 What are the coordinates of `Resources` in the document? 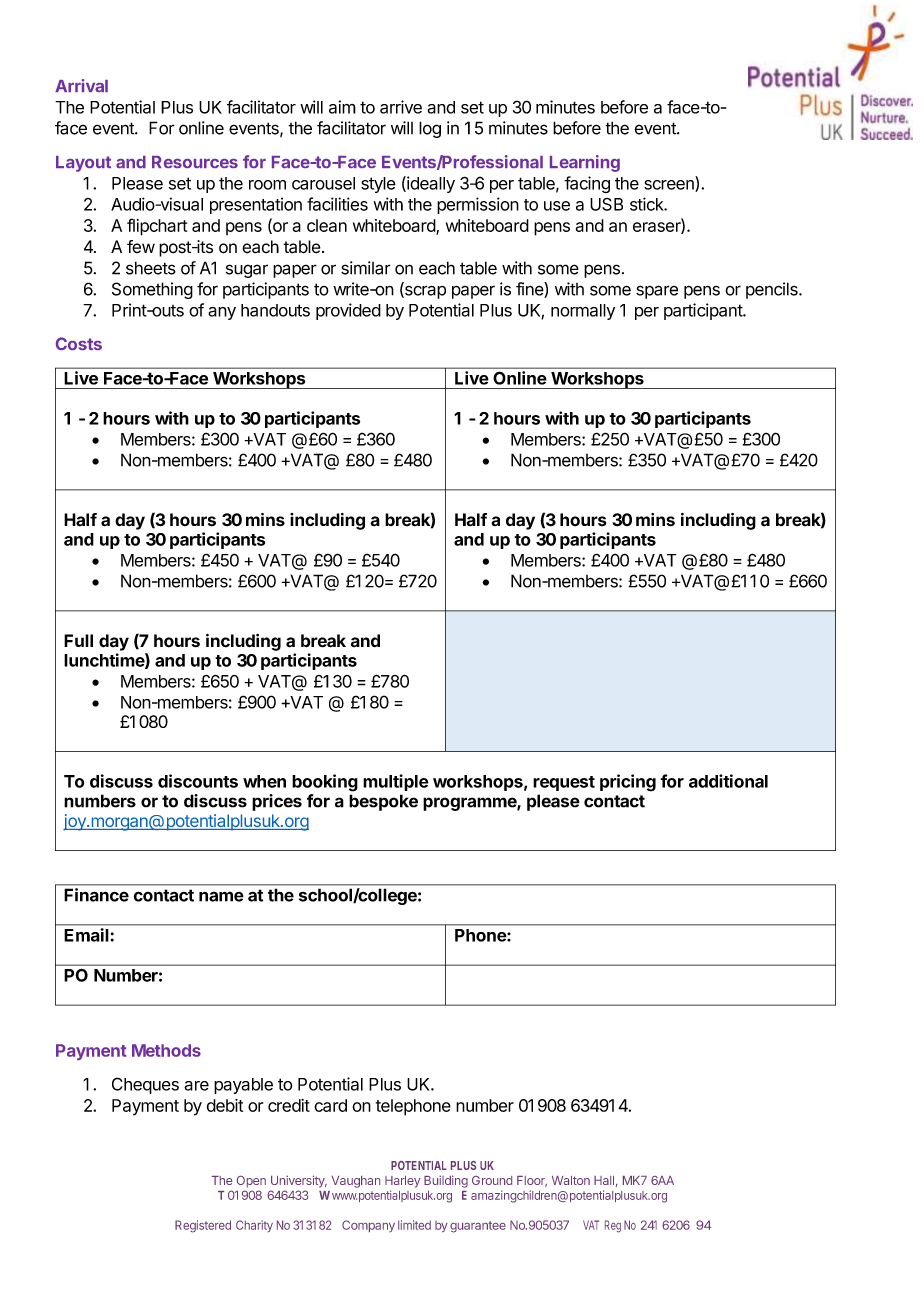 It's located at (195, 162).
